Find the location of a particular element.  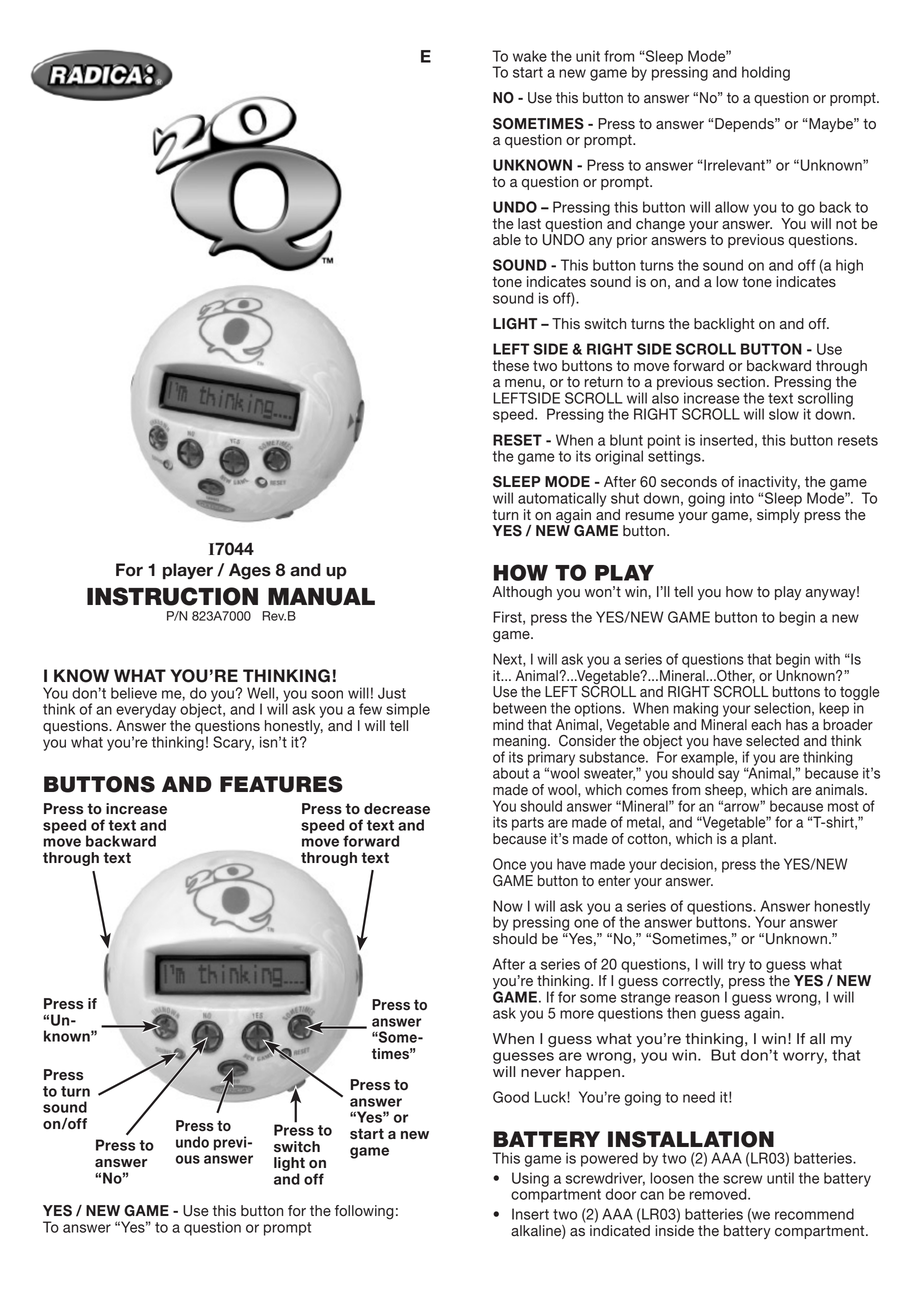

unit is located at coordinates (588, 56).
